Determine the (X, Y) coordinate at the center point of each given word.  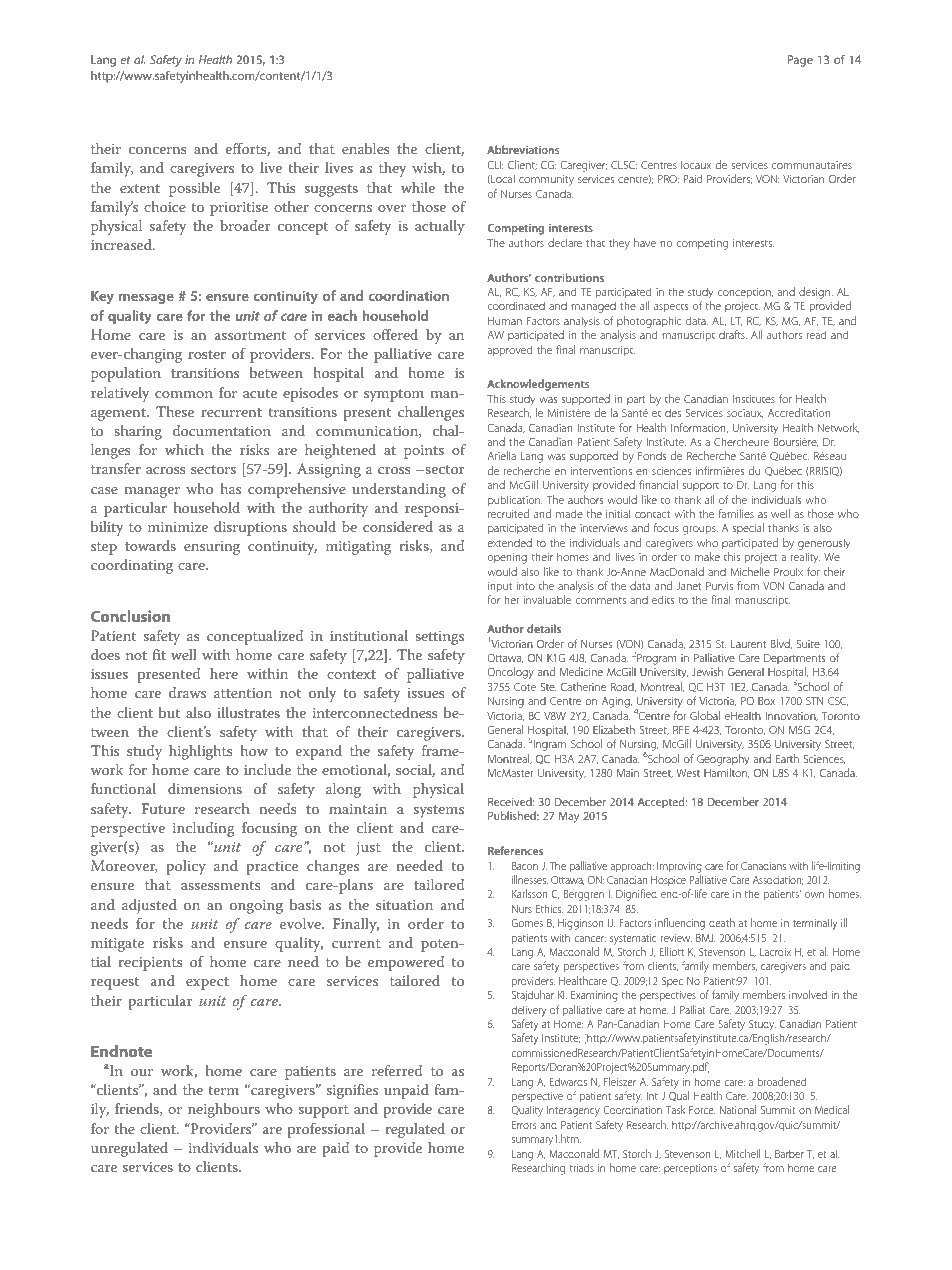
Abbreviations (523, 149)
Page (800, 61)
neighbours (224, 1110)
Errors (524, 1125)
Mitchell (742, 1153)
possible (194, 189)
